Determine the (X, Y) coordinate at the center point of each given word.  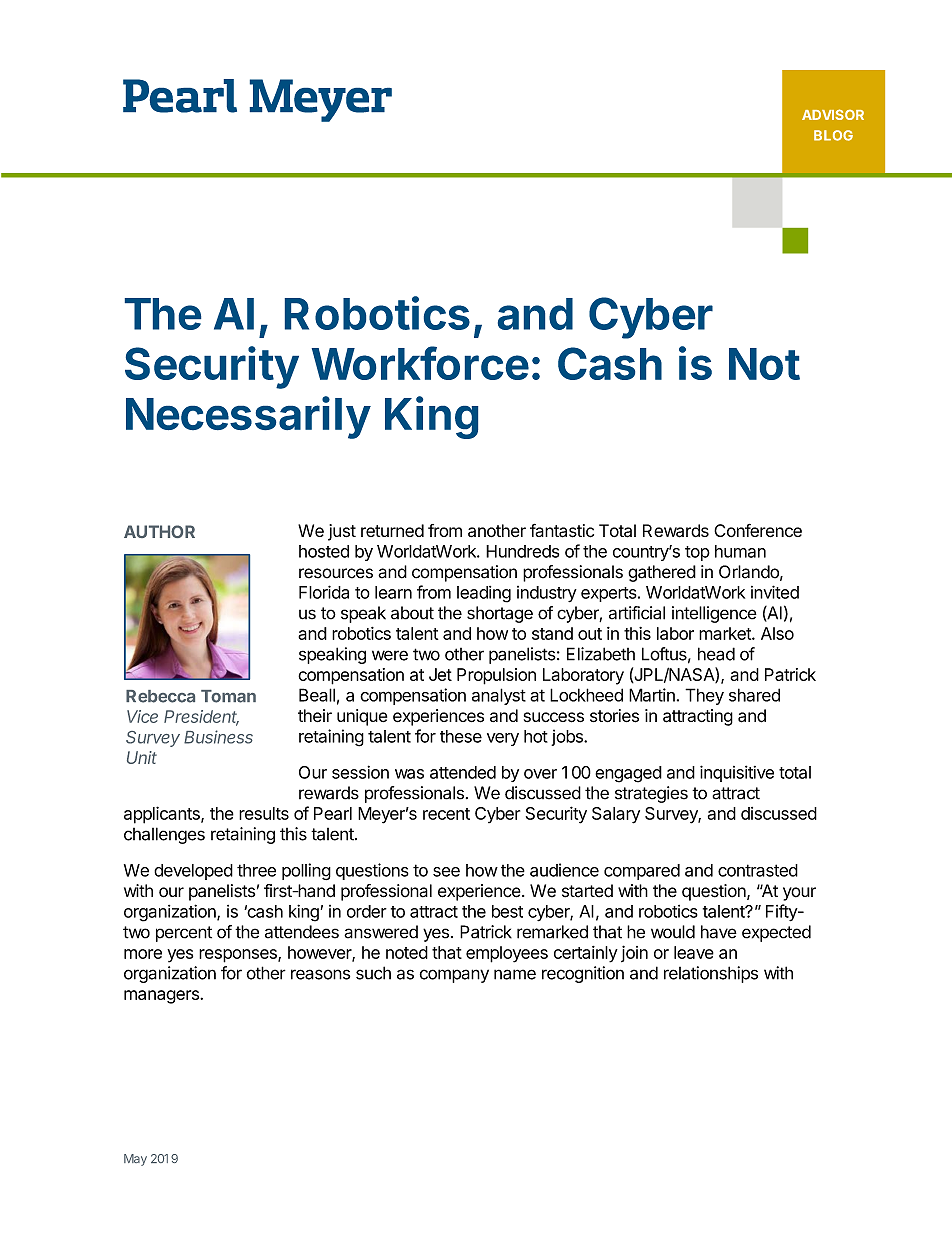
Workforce (420, 363)
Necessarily (248, 417)
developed (193, 872)
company (454, 976)
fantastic (562, 531)
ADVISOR (833, 114)
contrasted (758, 870)
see (446, 872)
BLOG (833, 135)
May (135, 1160)
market (726, 633)
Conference (758, 530)
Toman (228, 696)
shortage (500, 614)
